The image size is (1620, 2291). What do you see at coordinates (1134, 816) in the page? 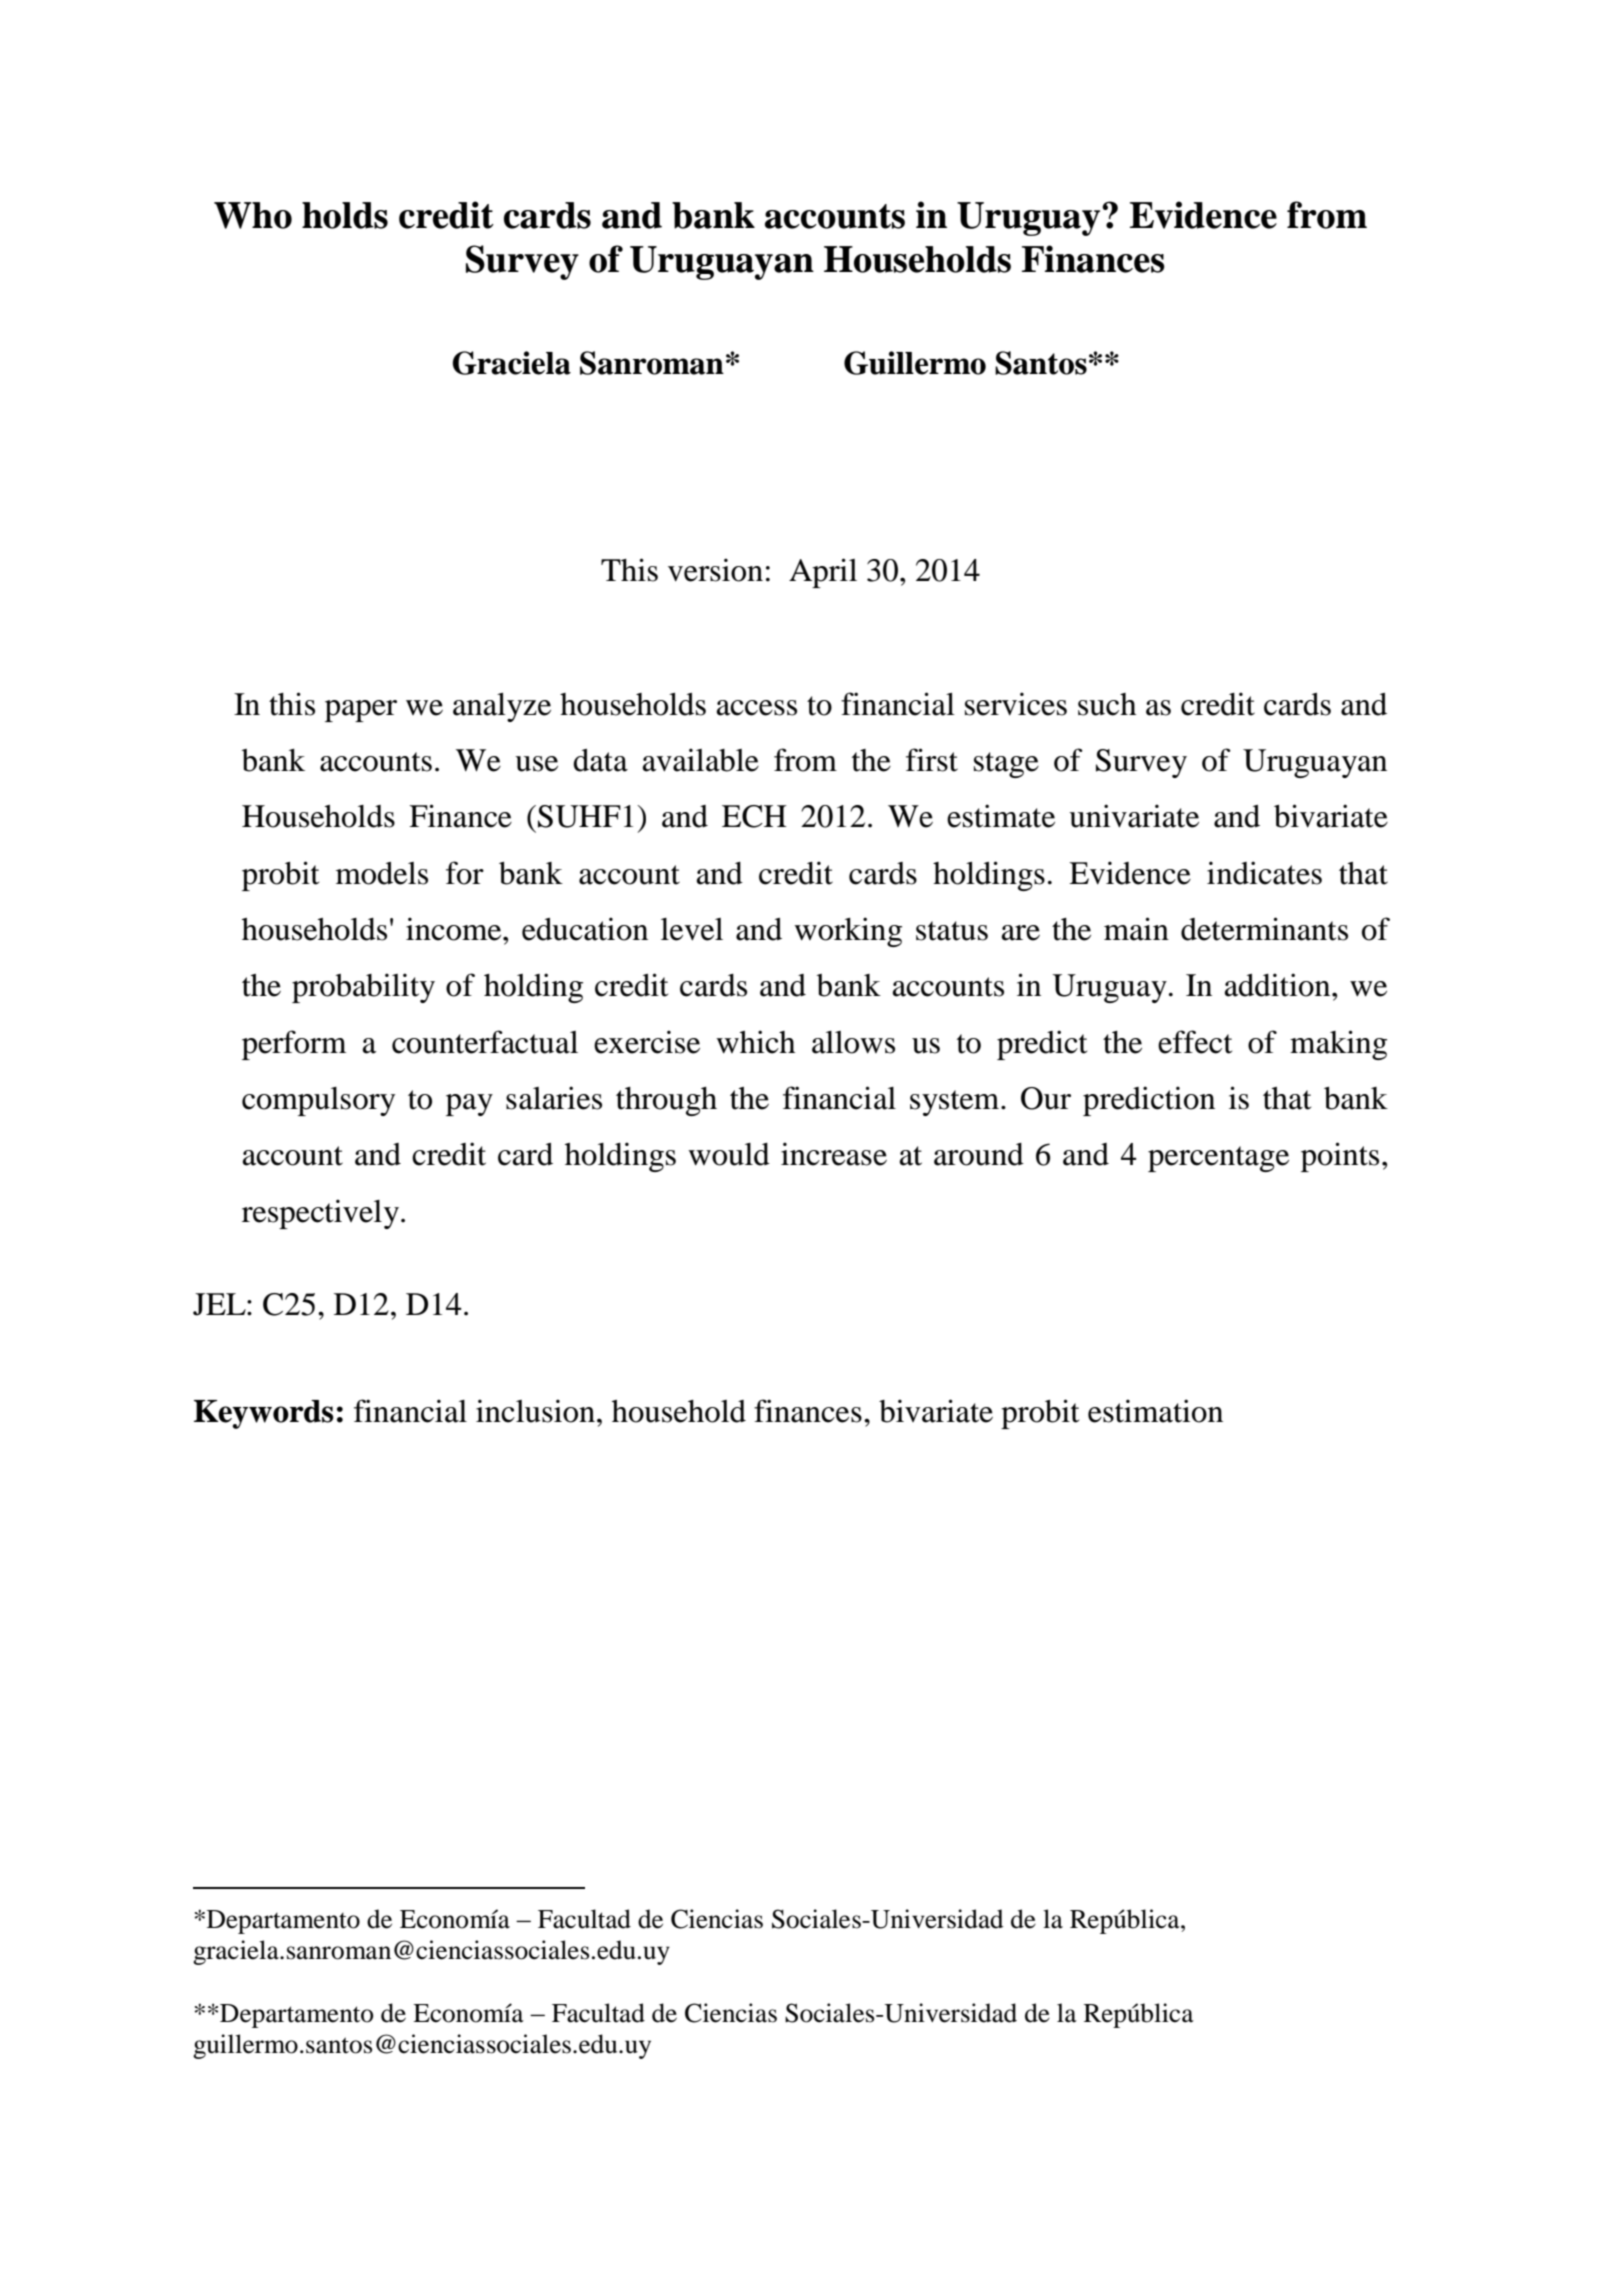
I see `univariate` at bounding box center [1134, 816].
